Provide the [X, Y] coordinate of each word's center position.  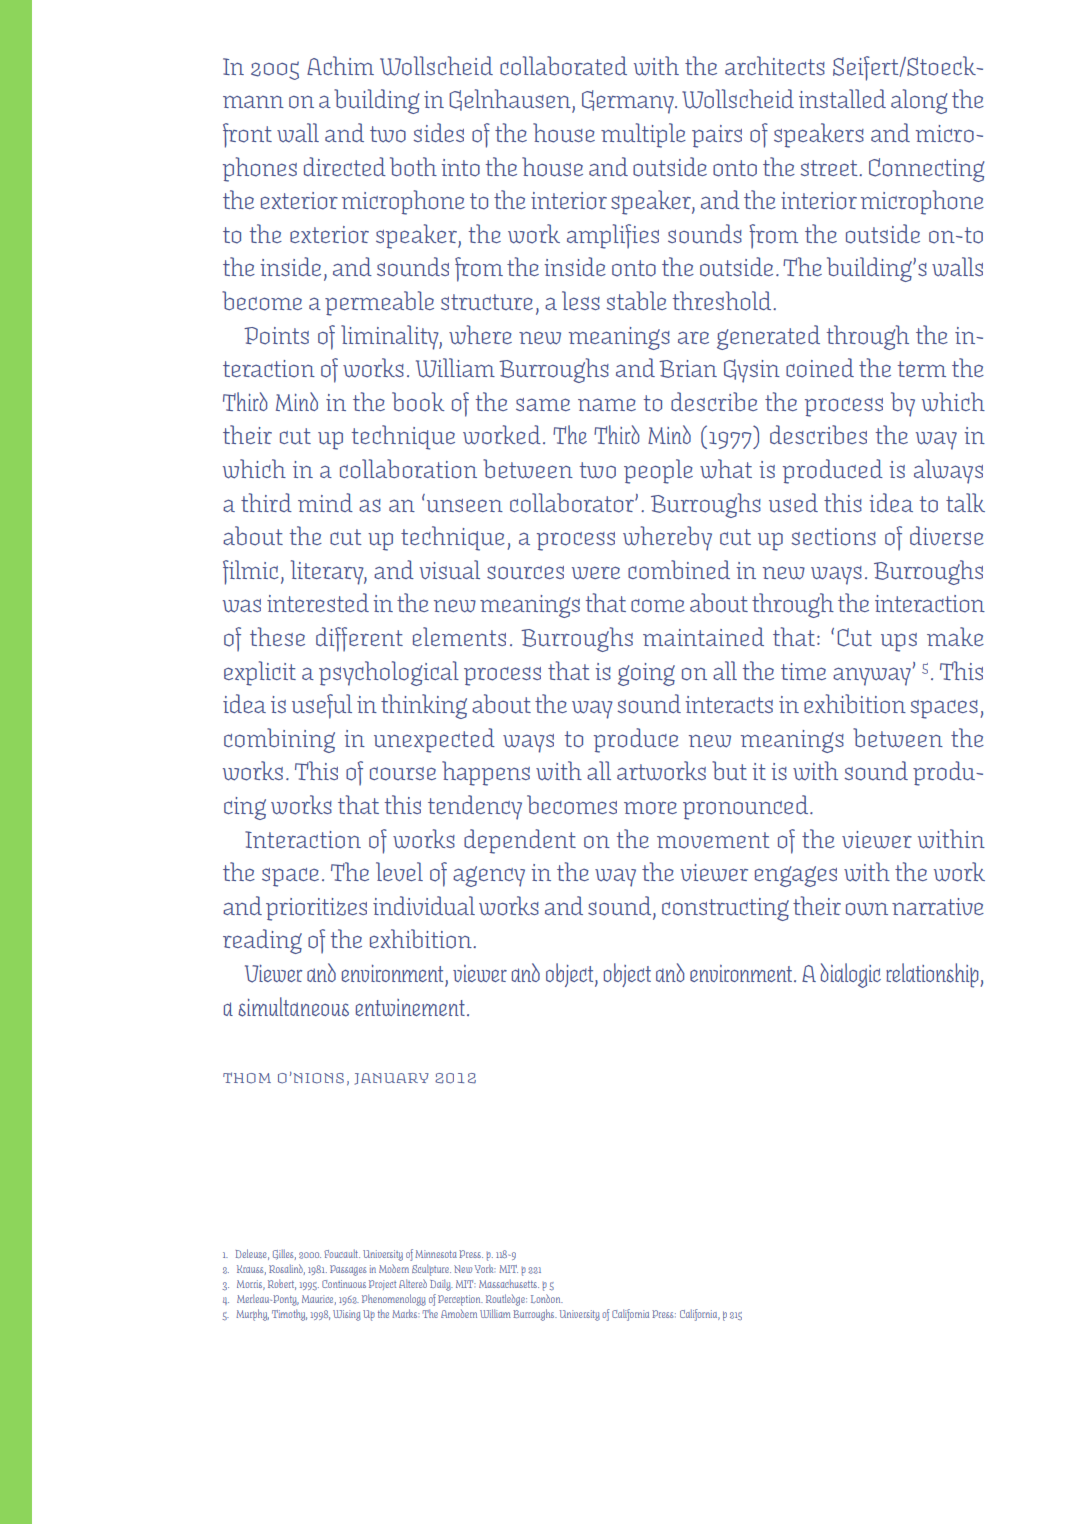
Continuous [344, 1284]
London [547, 1298]
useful [322, 706]
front [247, 135]
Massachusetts [509, 1283]
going [646, 674]
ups [899, 642]
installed [842, 98]
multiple [643, 135]
